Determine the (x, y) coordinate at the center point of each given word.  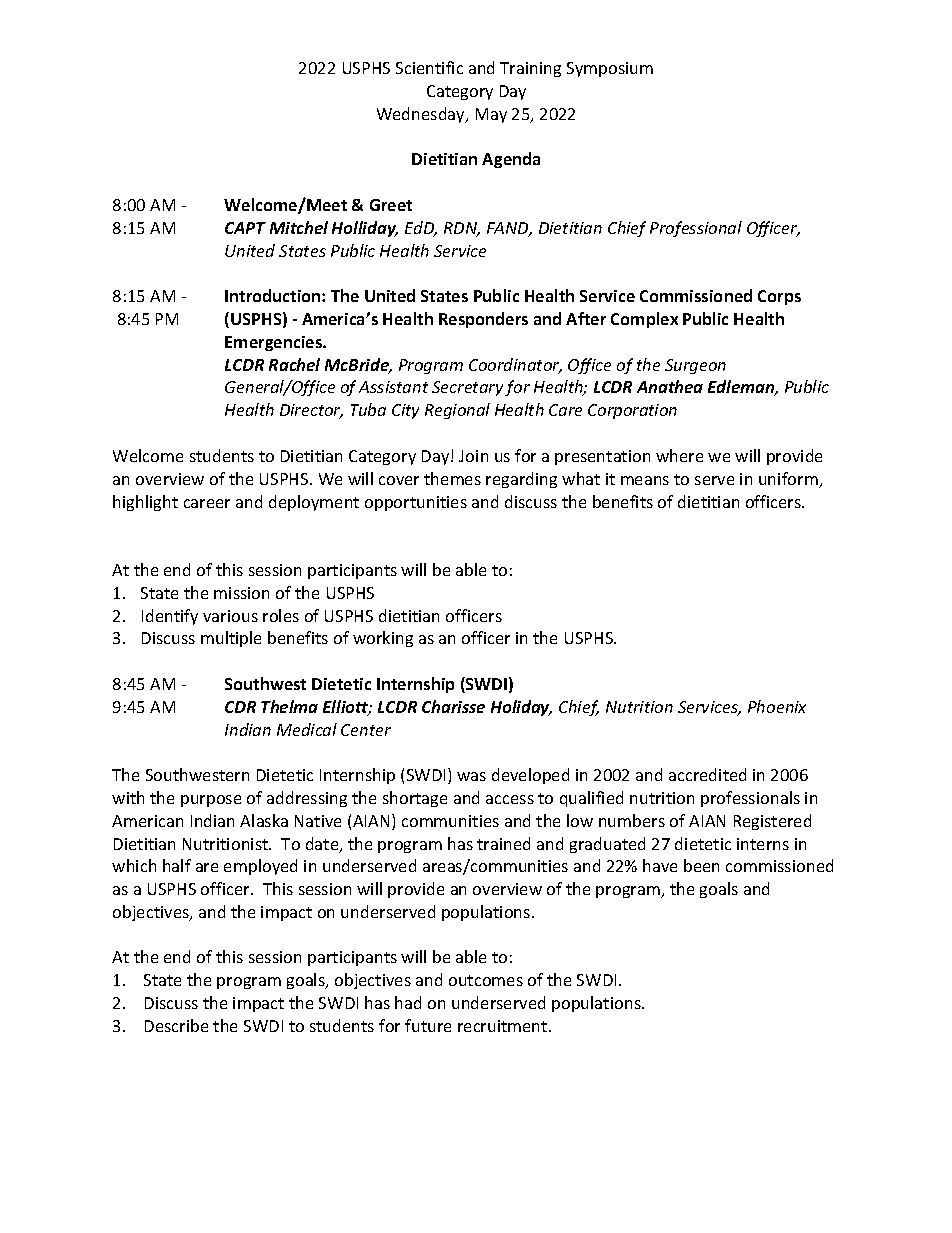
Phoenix (777, 706)
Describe (176, 1025)
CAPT (245, 228)
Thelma (289, 706)
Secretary (467, 388)
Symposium (610, 69)
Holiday (521, 708)
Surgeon (695, 366)
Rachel (294, 364)
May (491, 115)
